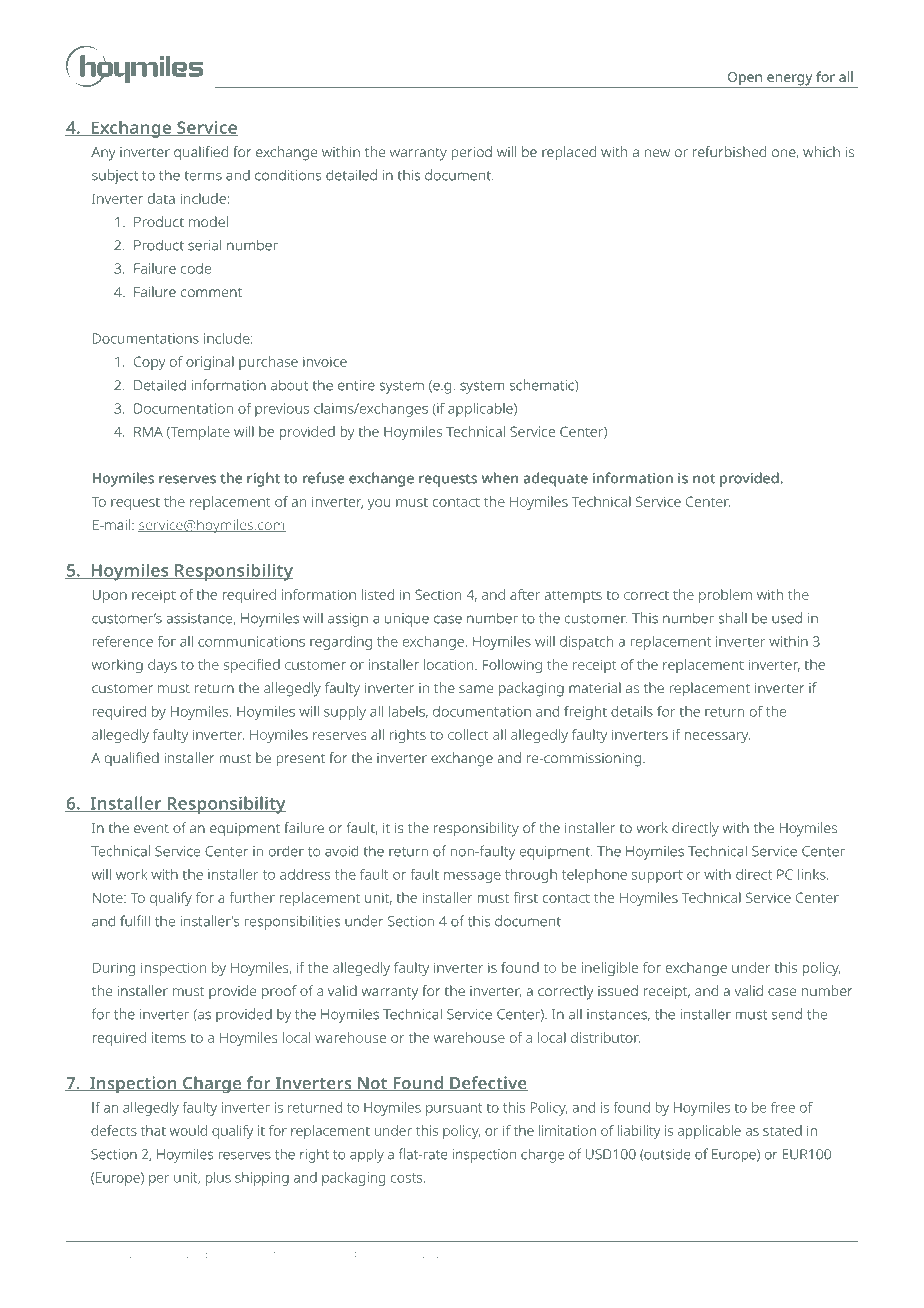 The height and width of the document is (1308, 924). What do you see at coordinates (408, 1253) in the document?
I see `Oct` at bounding box center [408, 1253].
